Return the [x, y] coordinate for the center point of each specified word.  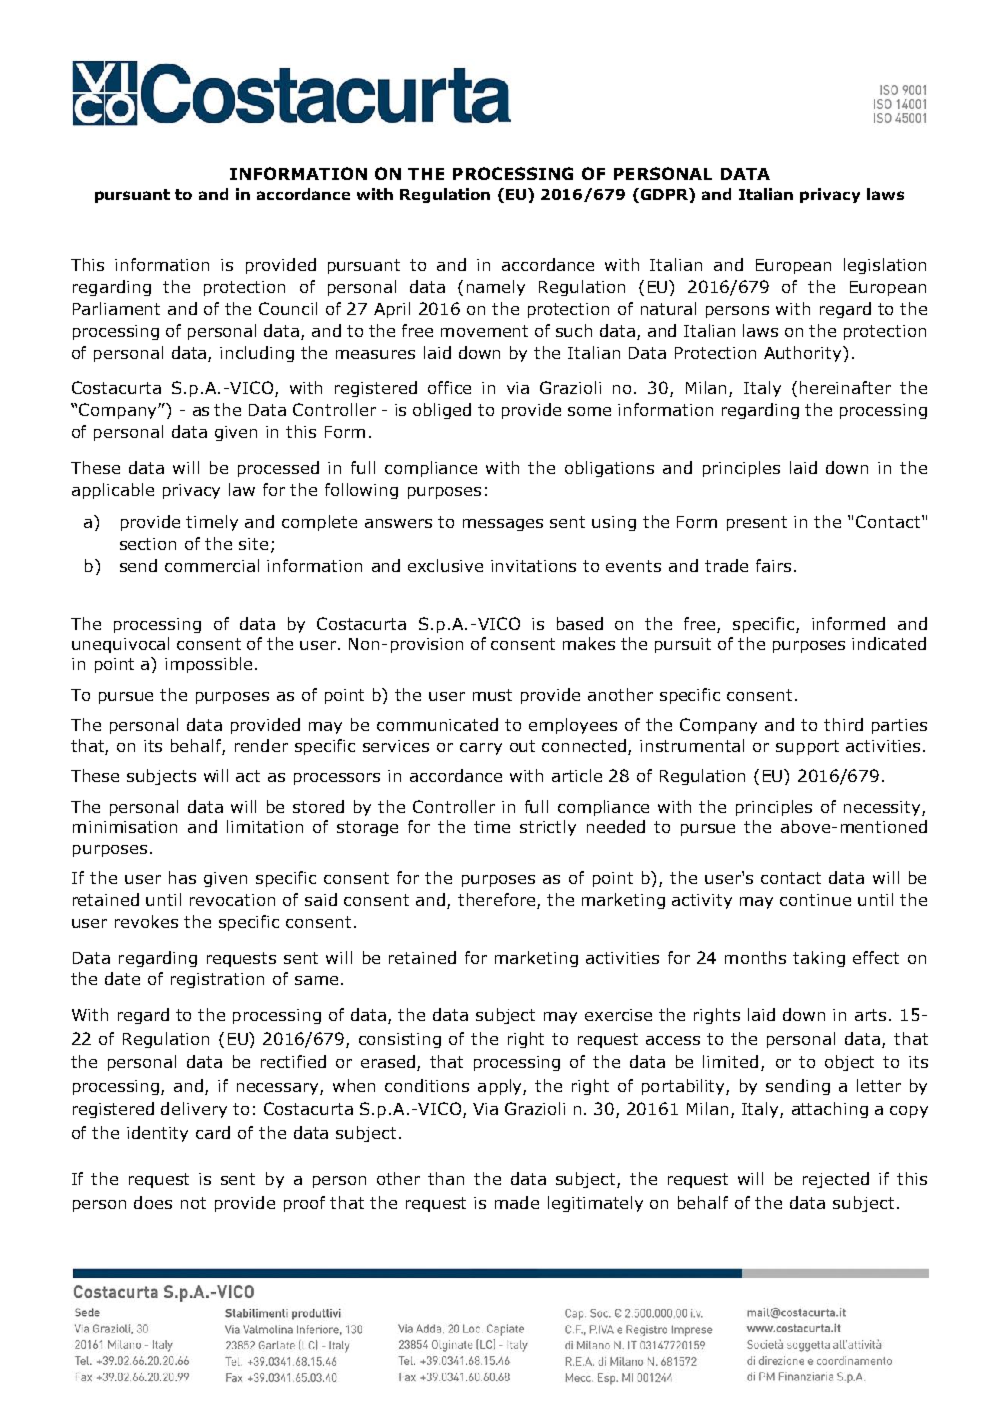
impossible [208, 665]
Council [288, 308]
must [492, 695]
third [843, 724]
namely [496, 288]
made [517, 1202]
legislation [885, 266]
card [213, 1132]
